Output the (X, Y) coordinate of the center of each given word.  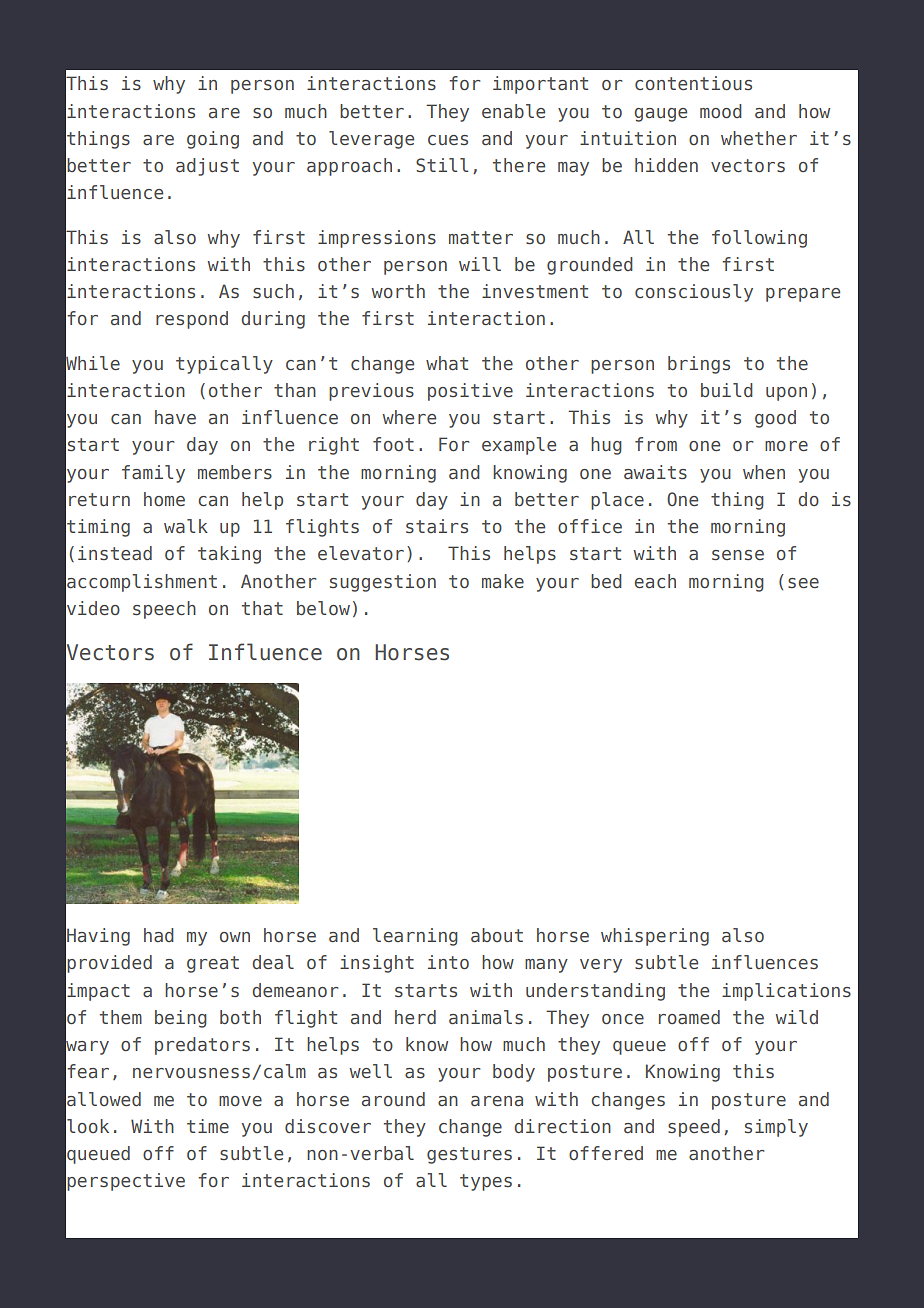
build (727, 390)
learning (415, 937)
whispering (655, 937)
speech (164, 610)
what (447, 363)
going (213, 140)
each (655, 581)
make (503, 581)
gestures (469, 1155)
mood (721, 111)
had (159, 935)
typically (224, 365)
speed (694, 1128)
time (208, 1126)
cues (448, 140)
